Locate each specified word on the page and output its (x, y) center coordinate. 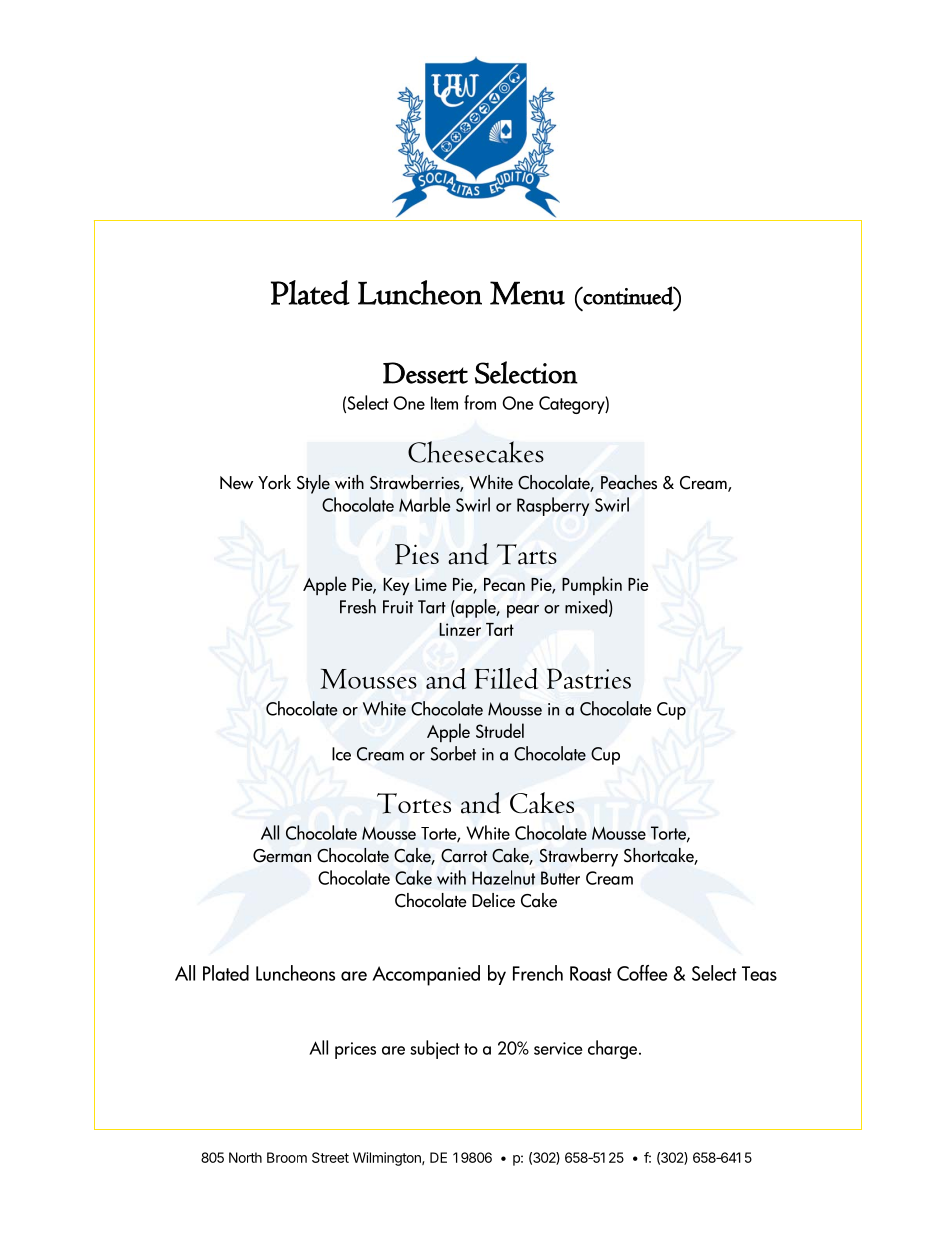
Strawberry (579, 857)
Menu (527, 293)
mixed (586, 606)
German (282, 856)
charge (614, 1049)
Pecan (504, 584)
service (558, 1048)
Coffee (642, 973)
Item (444, 403)
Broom (287, 1157)
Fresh (358, 606)
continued (628, 295)
